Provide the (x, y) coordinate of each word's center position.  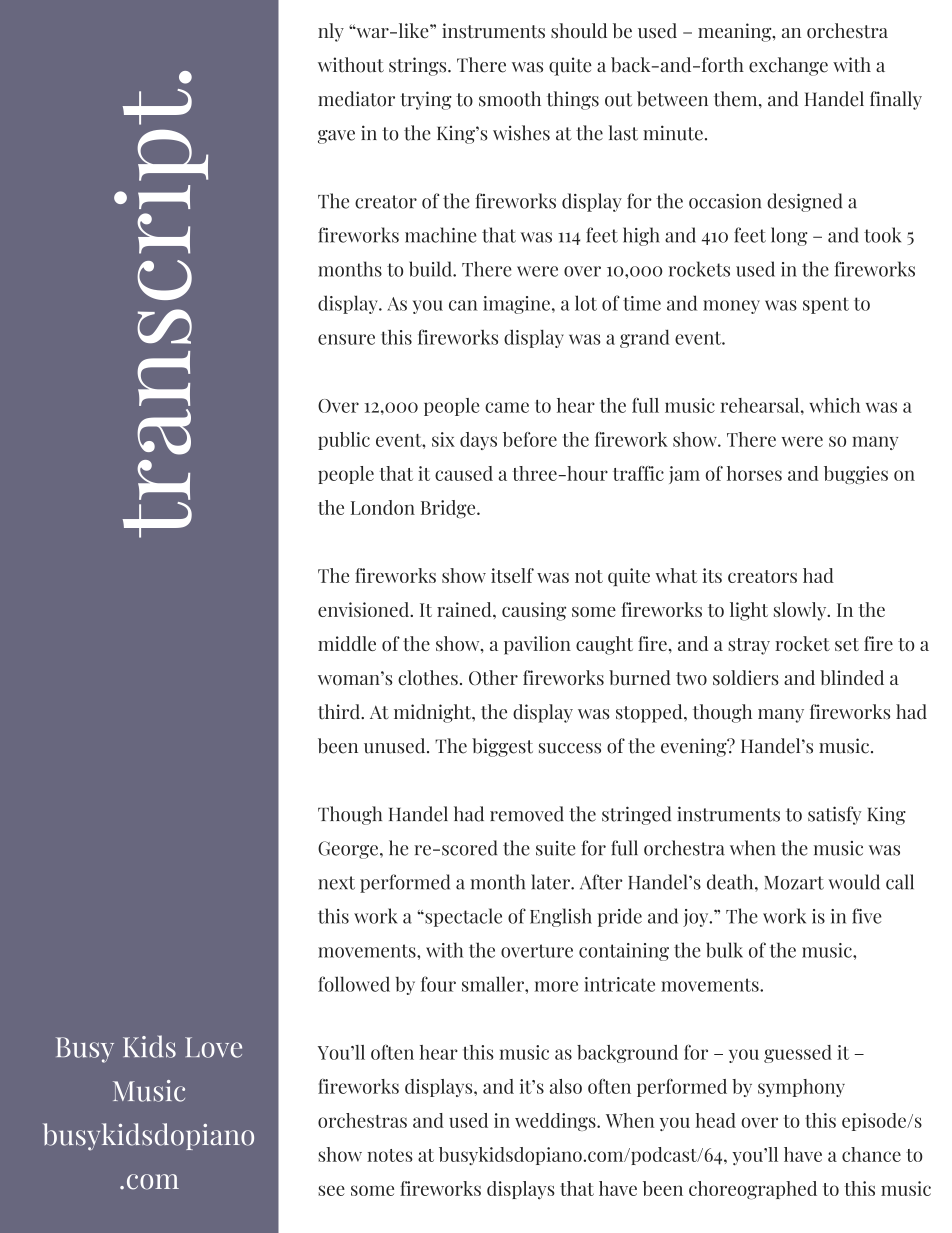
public (344, 441)
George (348, 850)
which (834, 405)
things (573, 100)
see (331, 1190)
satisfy (834, 815)
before (530, 439)
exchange (788, 66)
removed (527, 814)
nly (331, 32)
